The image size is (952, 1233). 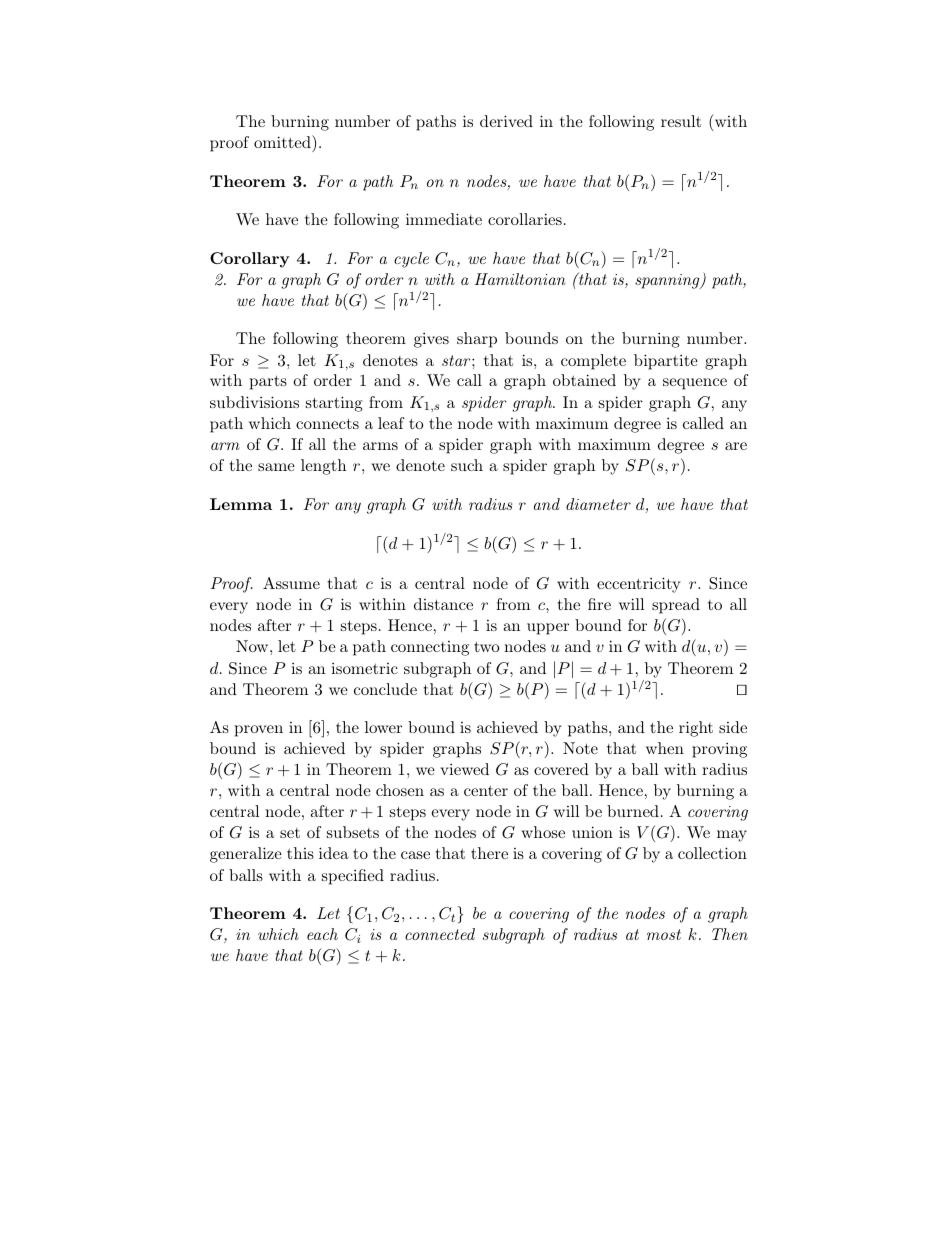 I want to click on omitted, so click(x=283, y=141).
